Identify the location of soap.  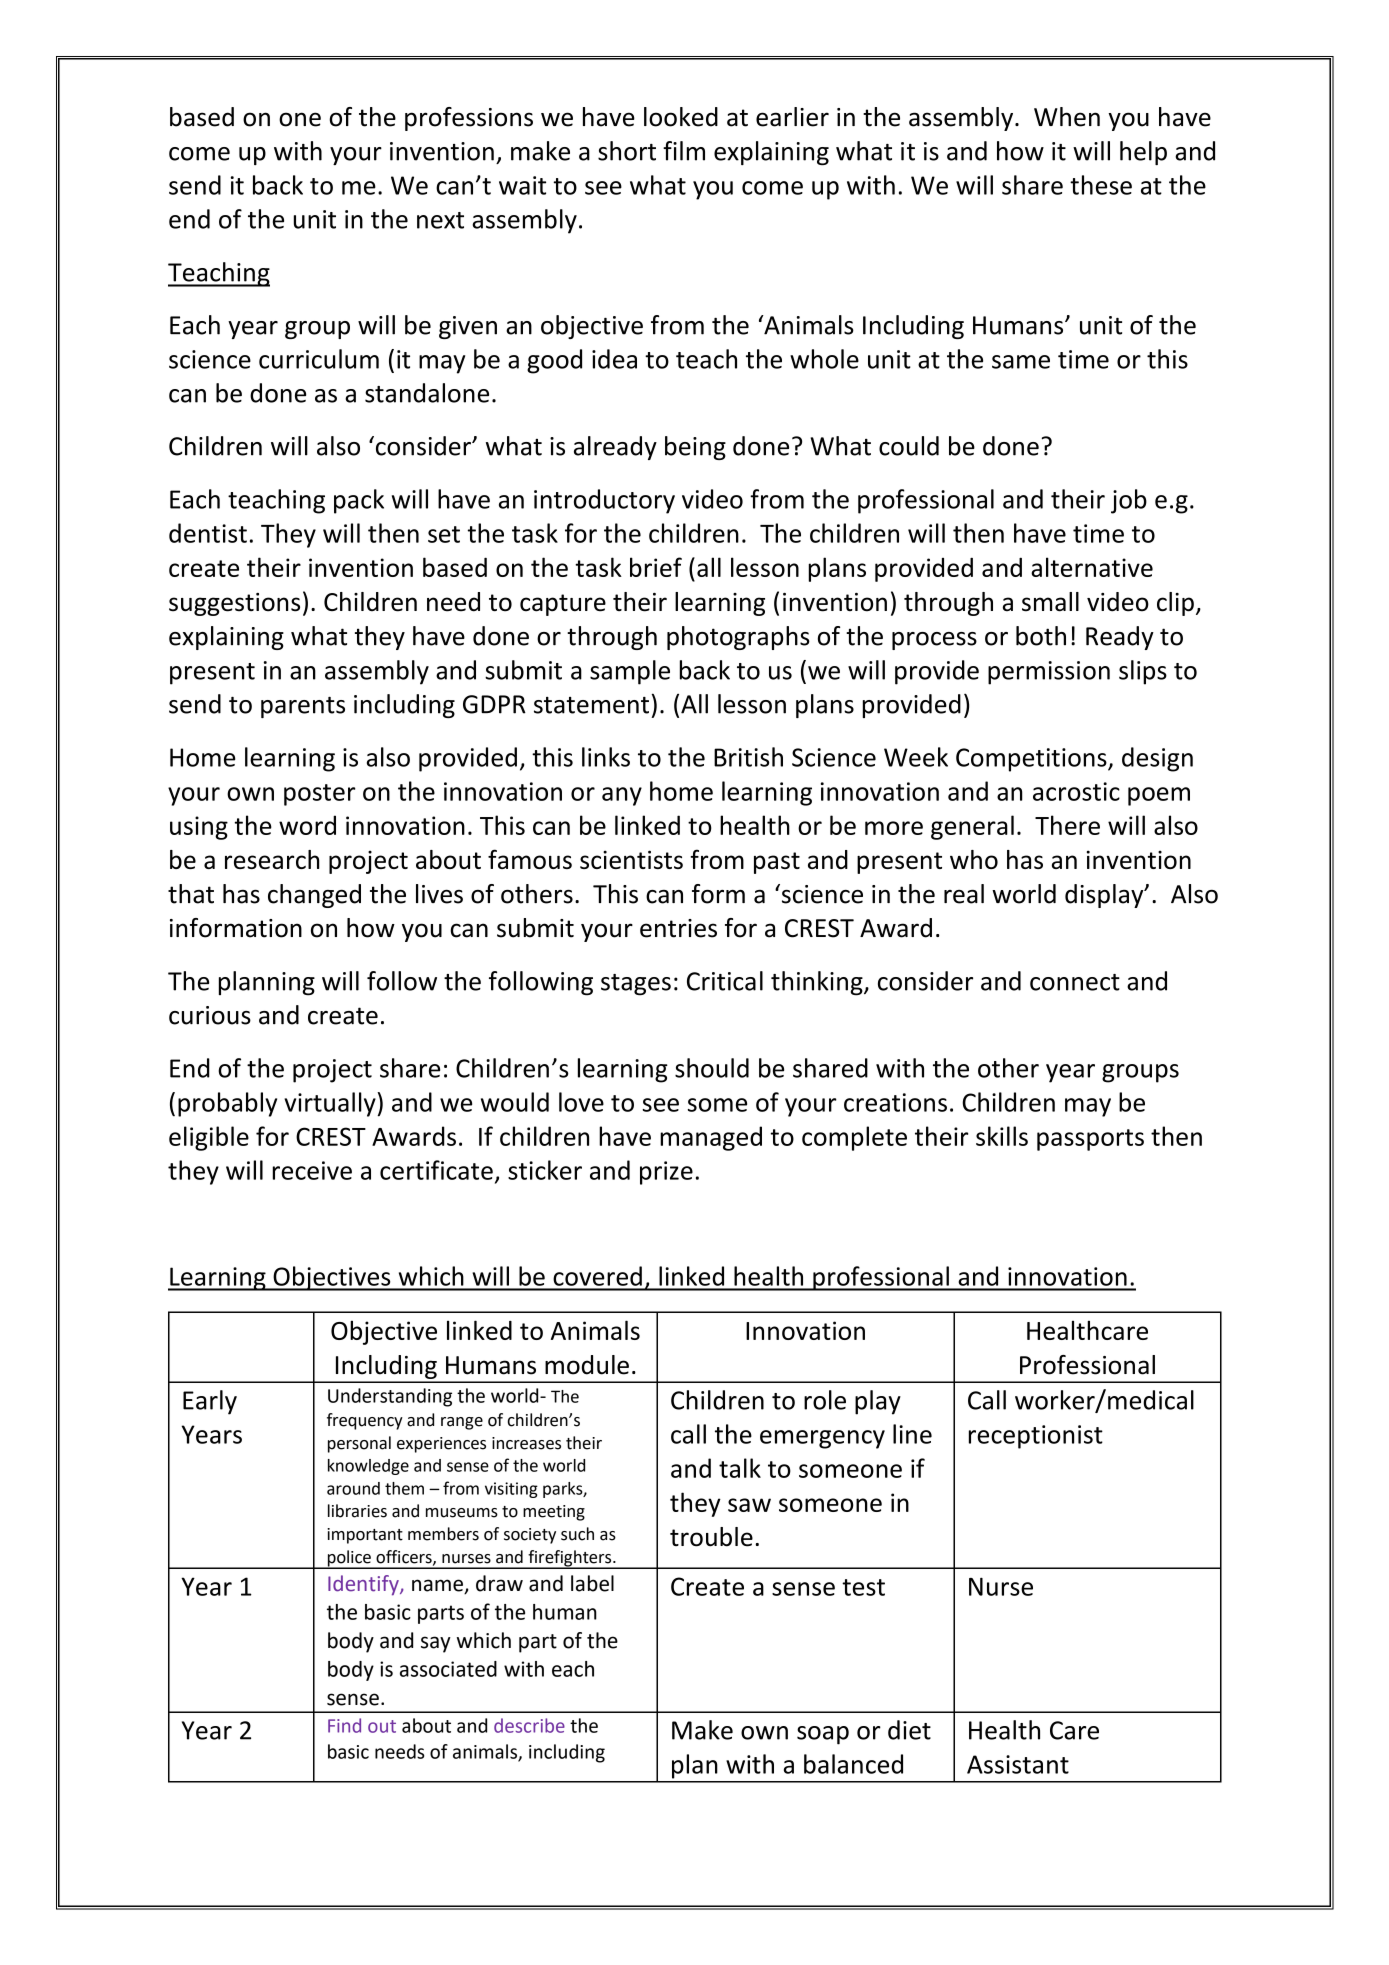
(823, 1735).
